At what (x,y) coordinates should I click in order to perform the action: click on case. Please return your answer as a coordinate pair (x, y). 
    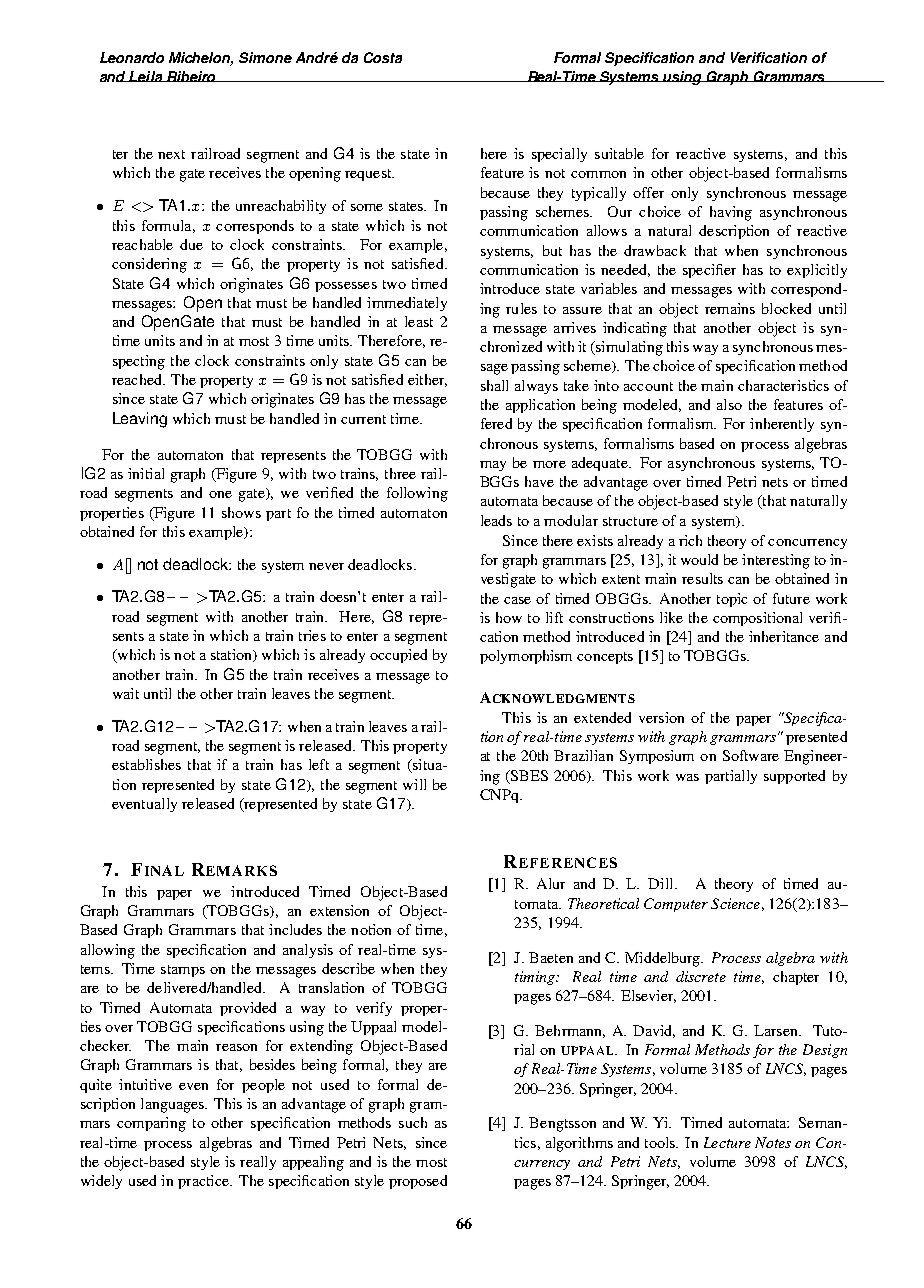
    Looking at the image, I should click on (517, 600).
